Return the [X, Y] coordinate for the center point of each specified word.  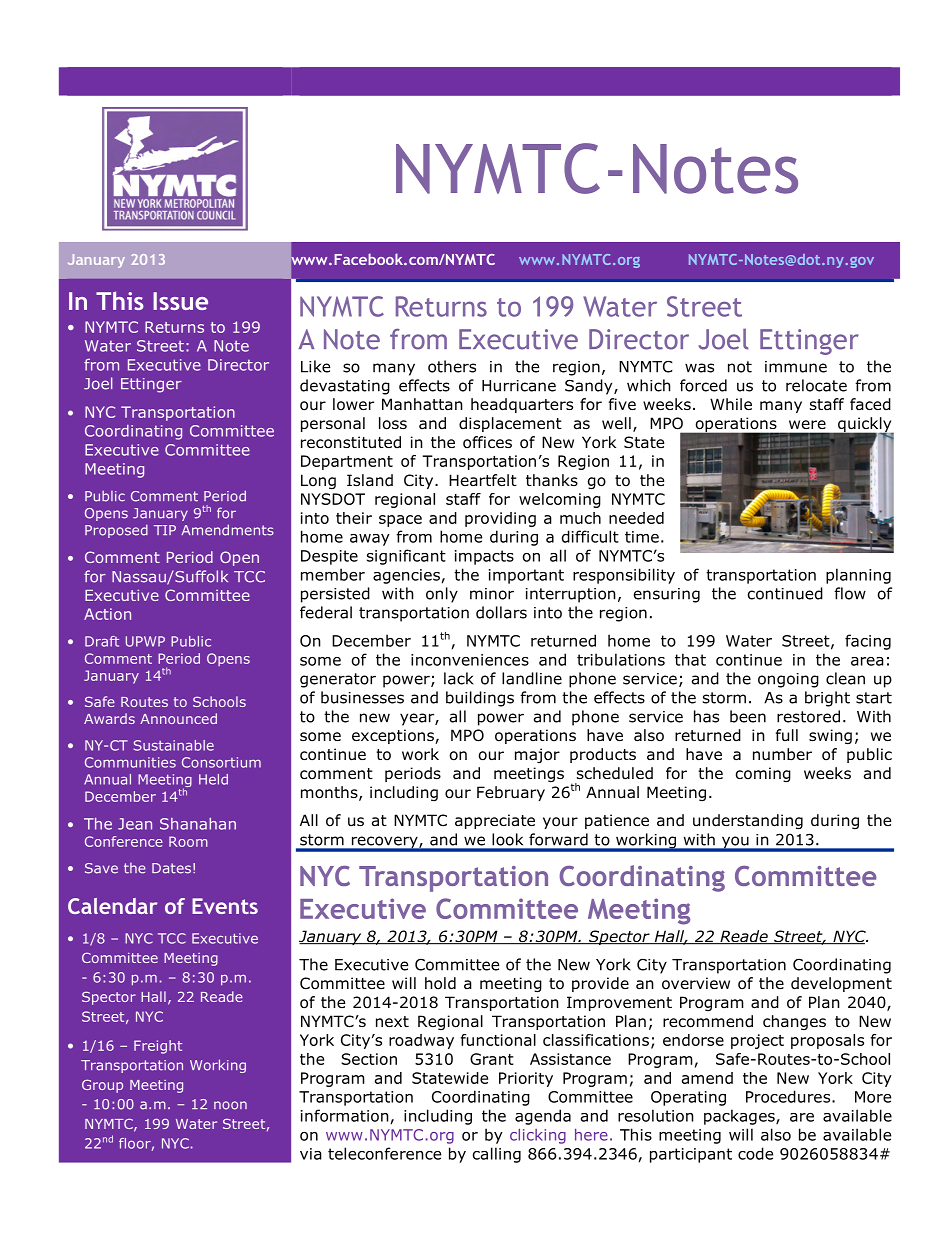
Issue [180, 301]
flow [850, 593]
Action [107, 614]
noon [230, 1105]
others [452, 366]
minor [492, 594]
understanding [748, 821]
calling [497, 1155]
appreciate [495, 821]
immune [796, 367]
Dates [171, 868]
